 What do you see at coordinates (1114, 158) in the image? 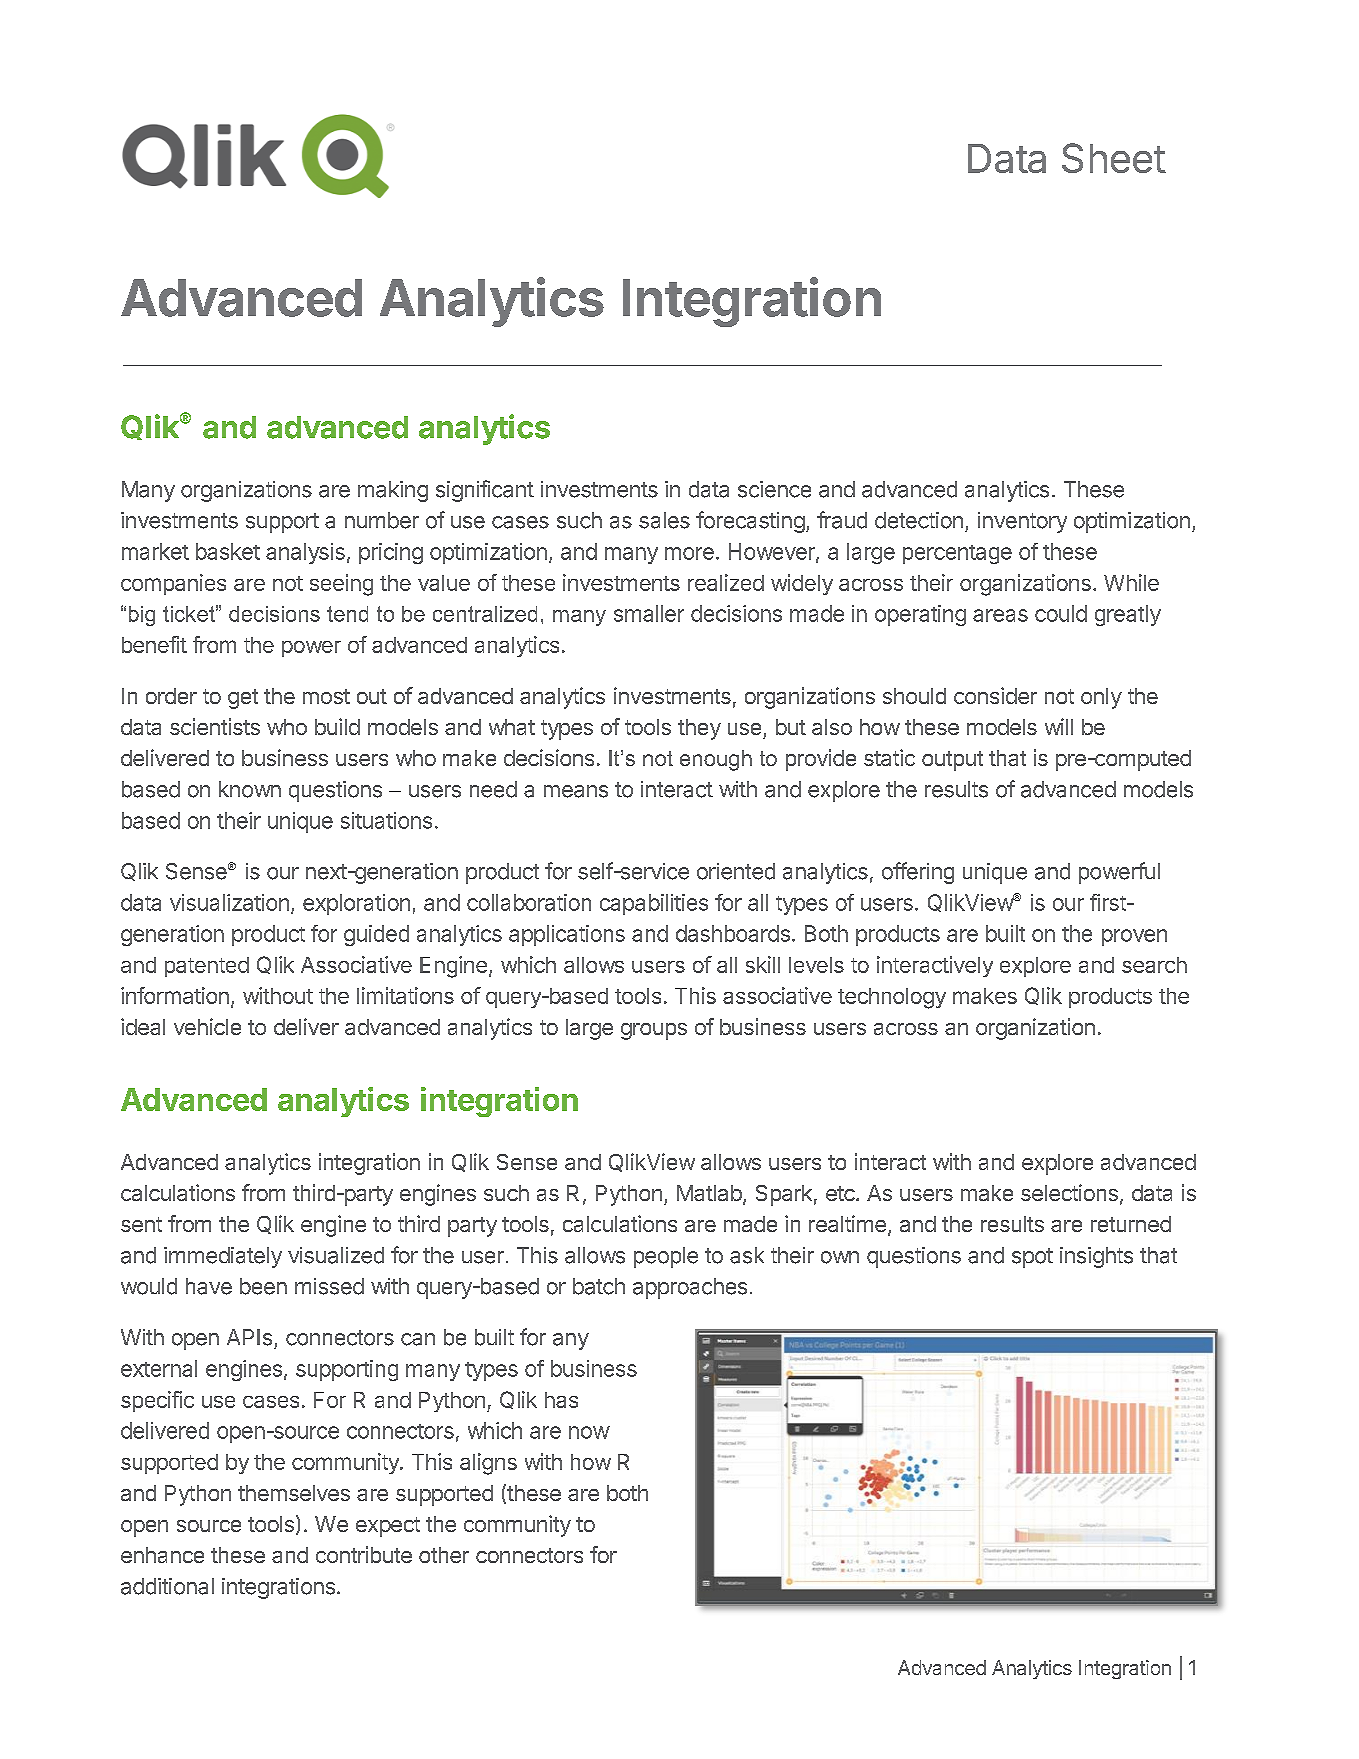
I see `Sheet` at bounding box center [1114, 158].
